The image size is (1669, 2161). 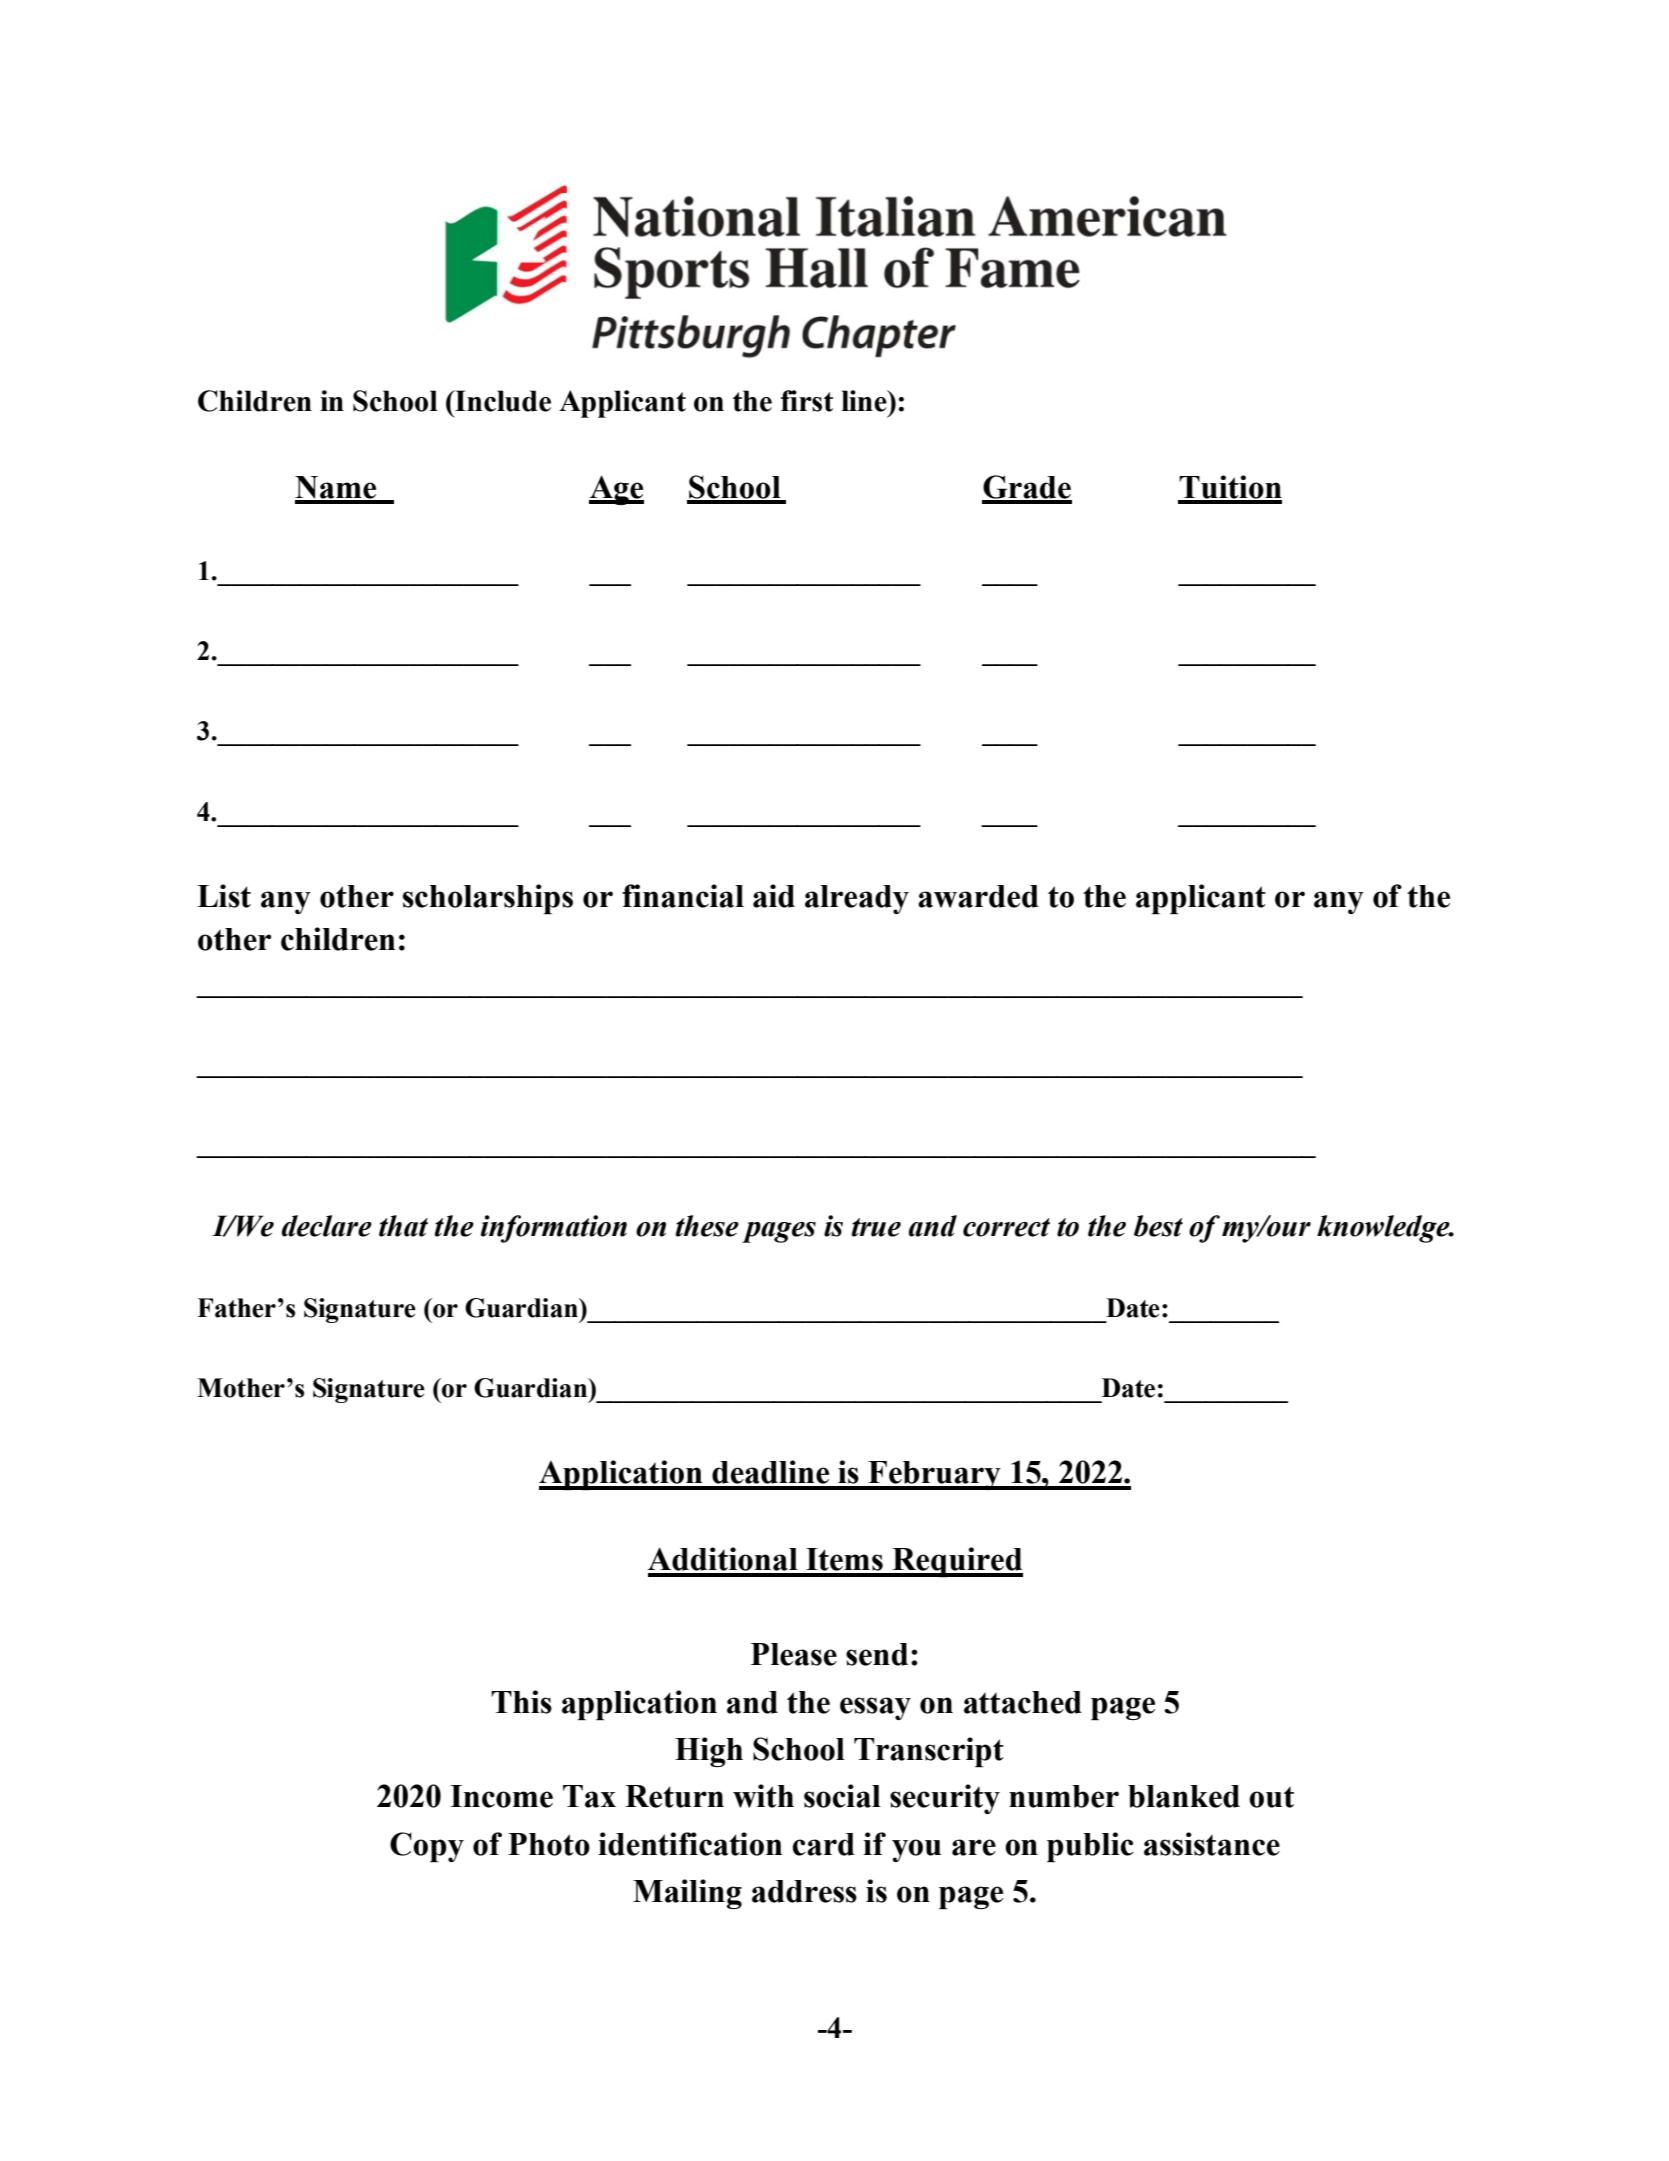 What do you see at coordinates (327, 1226) in the image?
I see `declare` at bounding box center [327, 1226].
